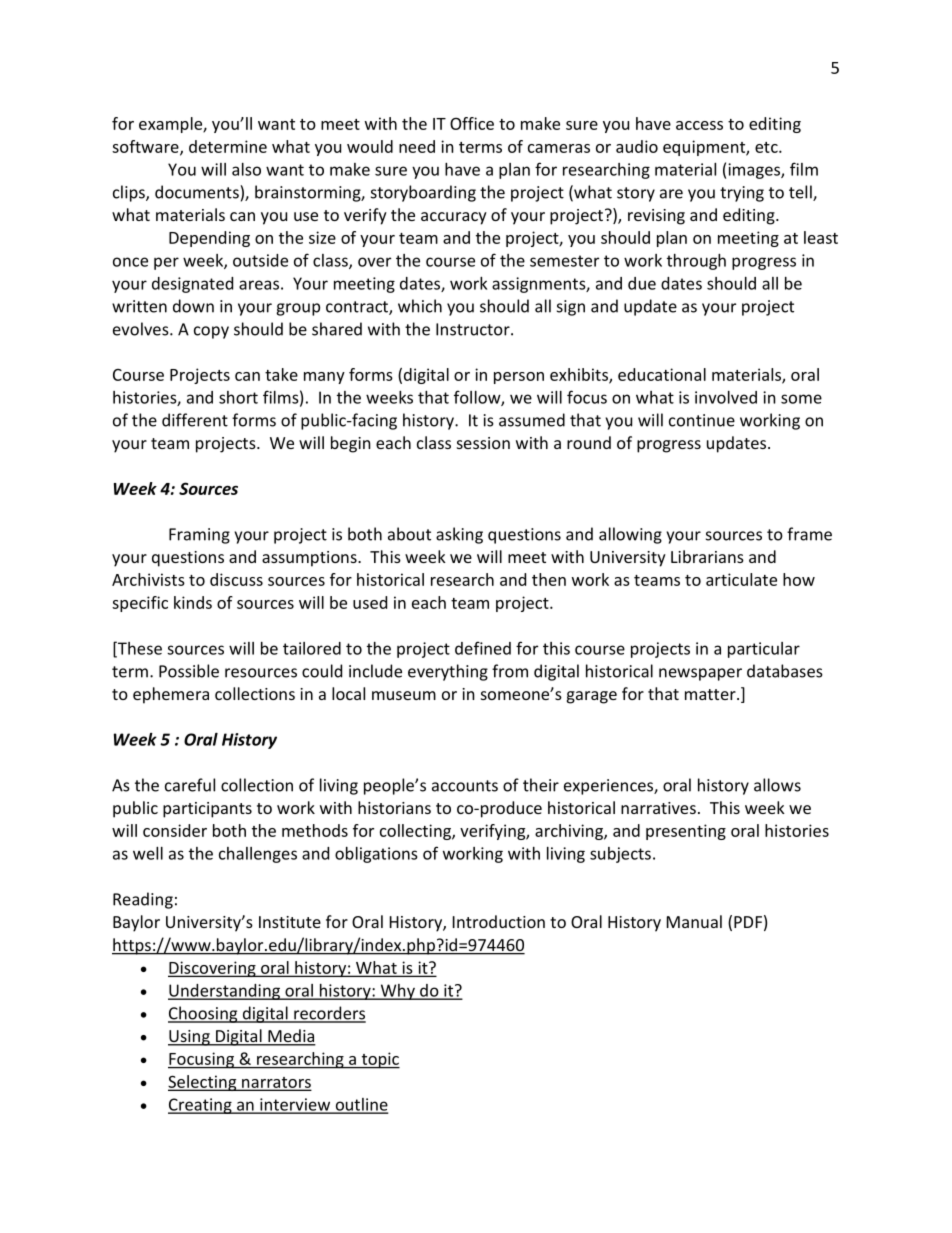  Describe the element at coordinates (379, 1060) in the page. I see `topic` at that location.
